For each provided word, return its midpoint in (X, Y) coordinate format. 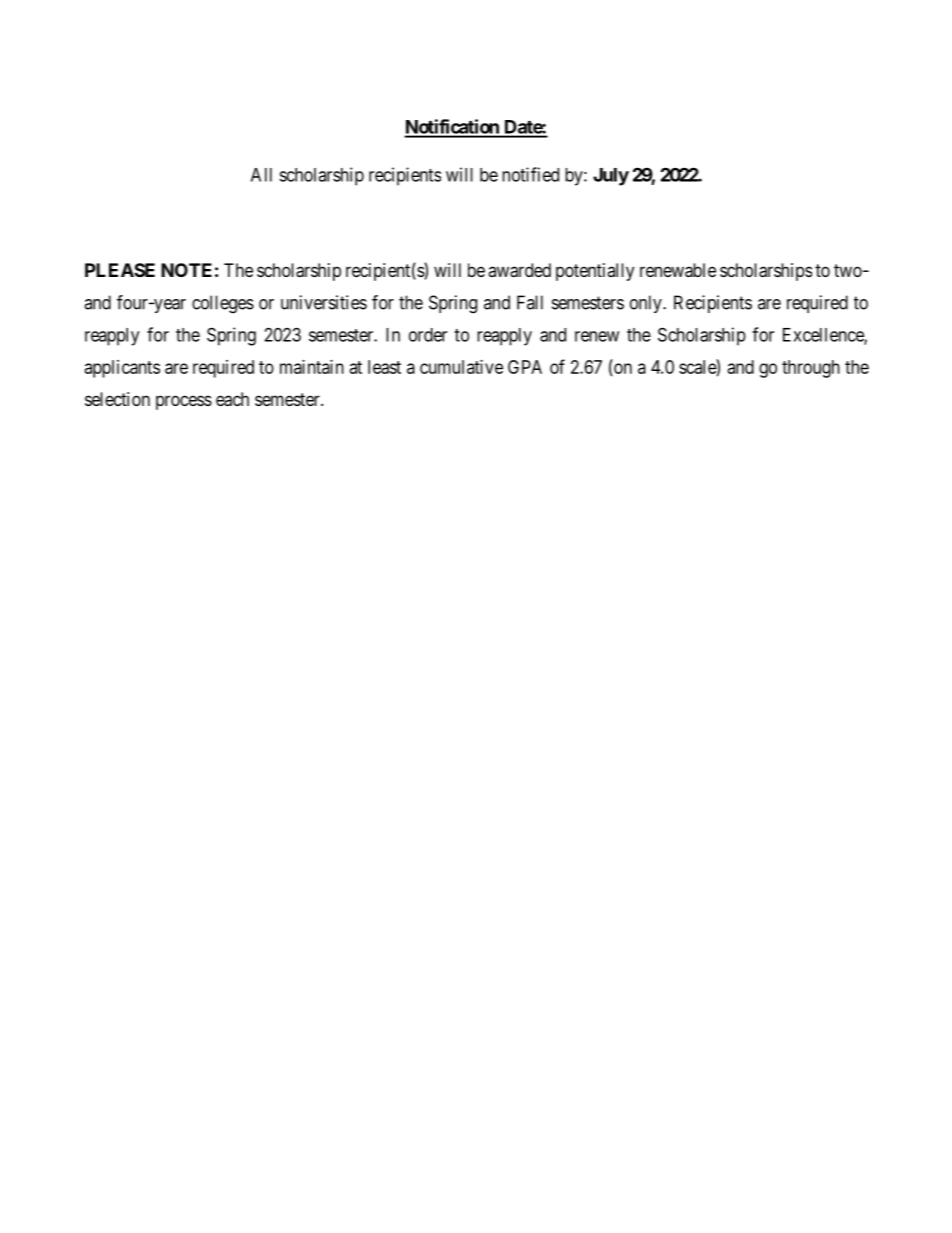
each (232, 399)
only (647, 304)
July (611, 177)
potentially (595, 272)
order (428, 335)
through (811, 369)
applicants (122, 369)
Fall (530, 302)
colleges (223, 304)
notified (530, 174)
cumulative (461, 367)
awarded (519, 270)
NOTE (186, 270)
